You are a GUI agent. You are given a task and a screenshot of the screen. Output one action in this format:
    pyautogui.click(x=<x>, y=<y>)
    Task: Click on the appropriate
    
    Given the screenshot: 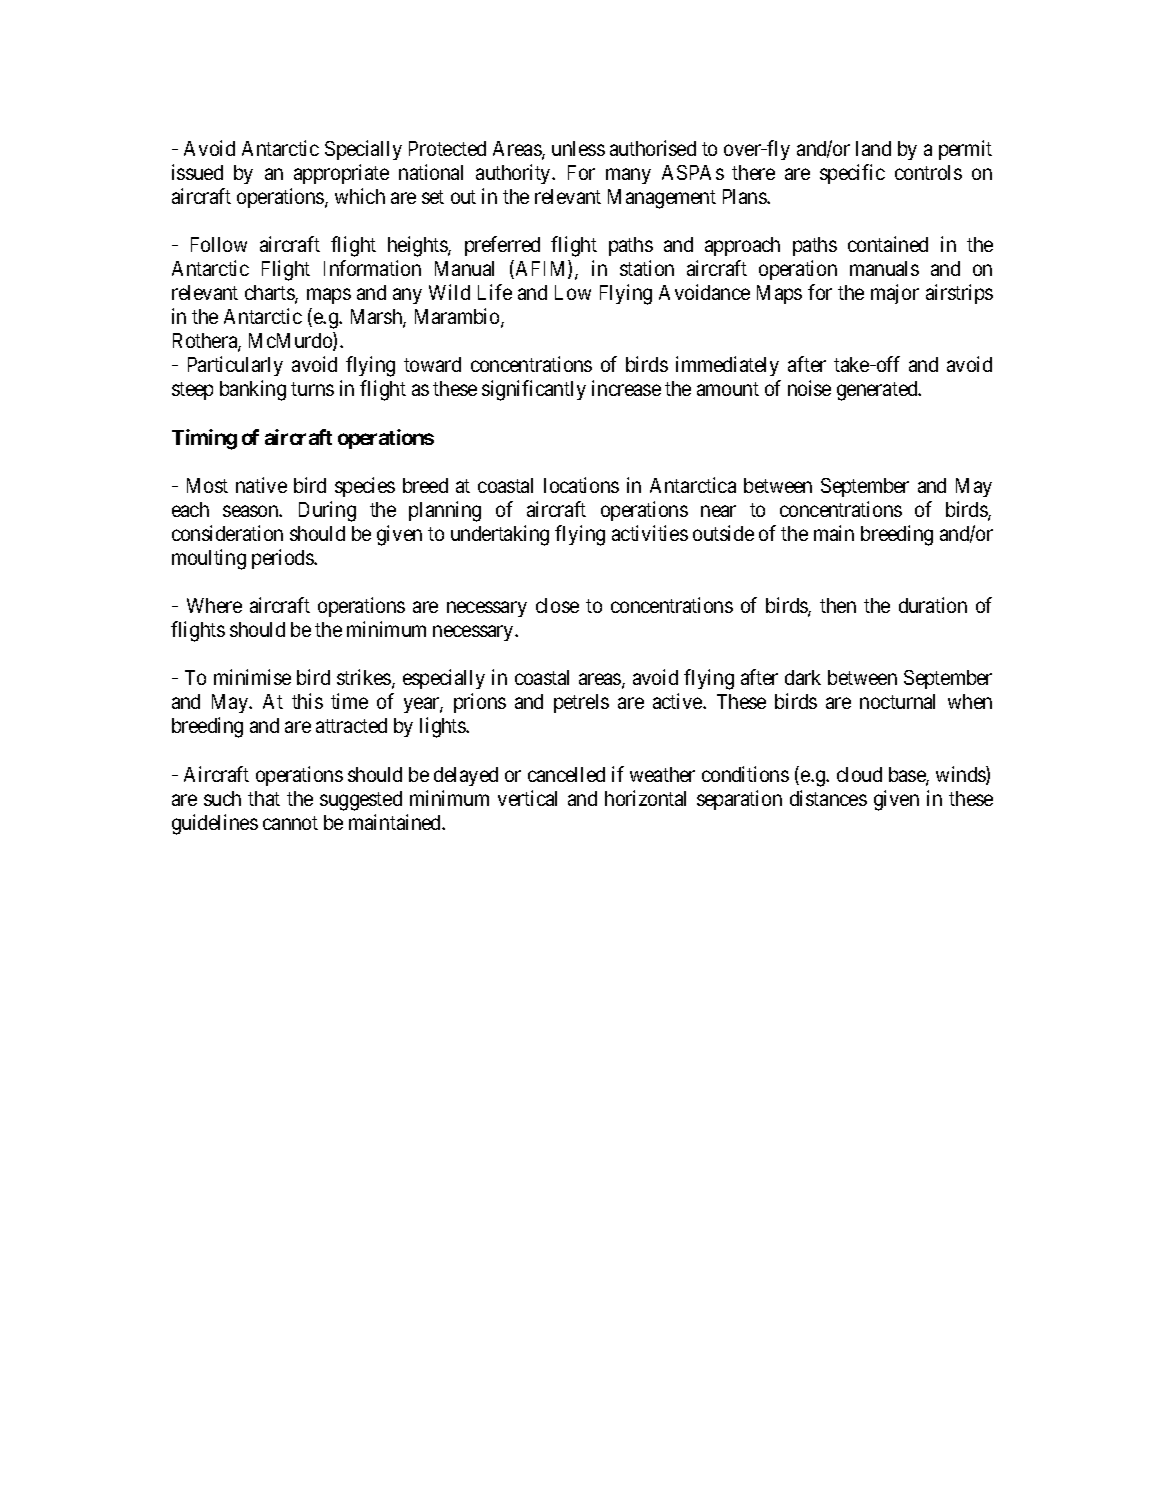 What is the action you would take?
    pyautogui.click(x=341, y=174)
